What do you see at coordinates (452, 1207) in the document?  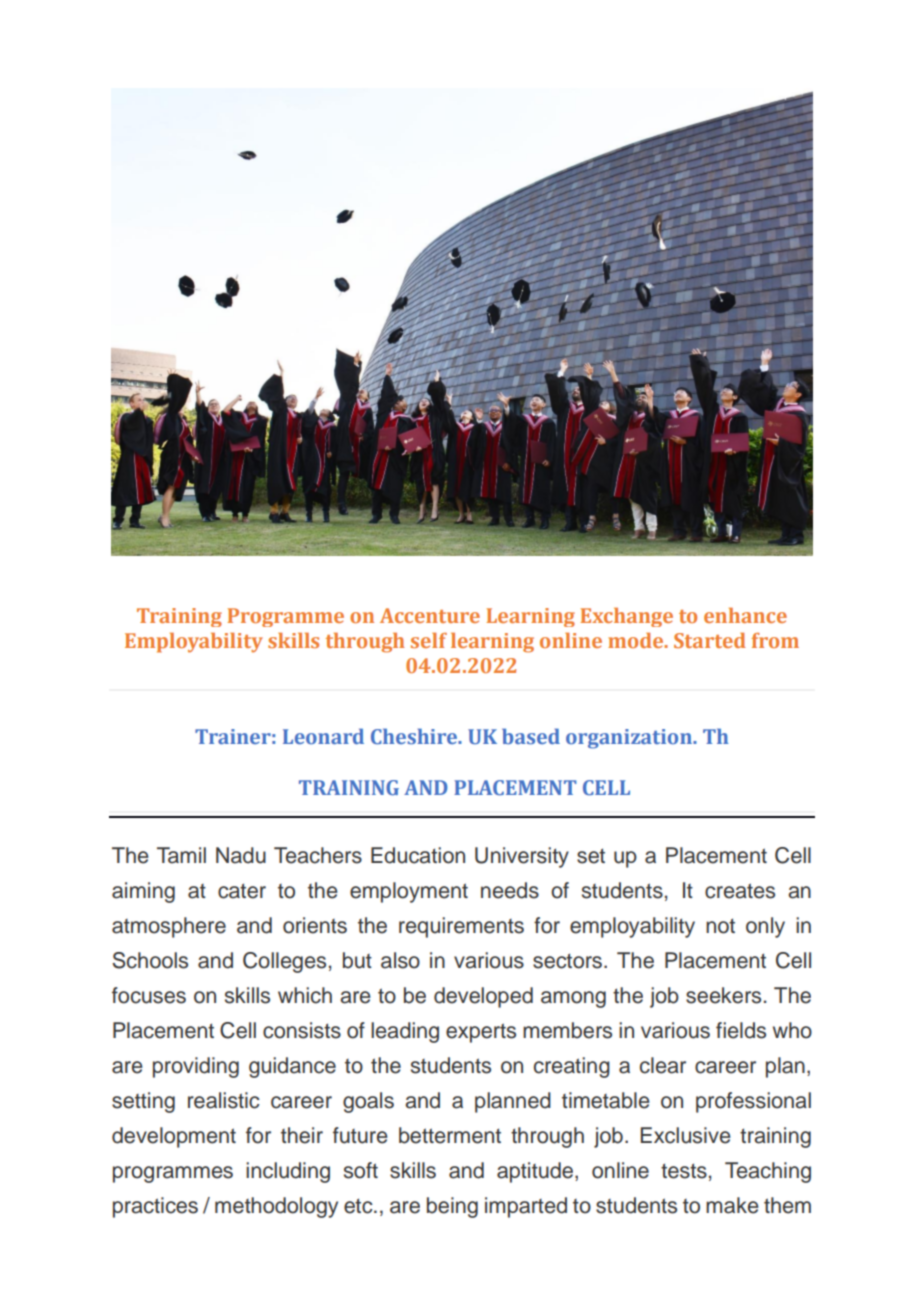 I see `being` at bounding box center [452, 1207].
